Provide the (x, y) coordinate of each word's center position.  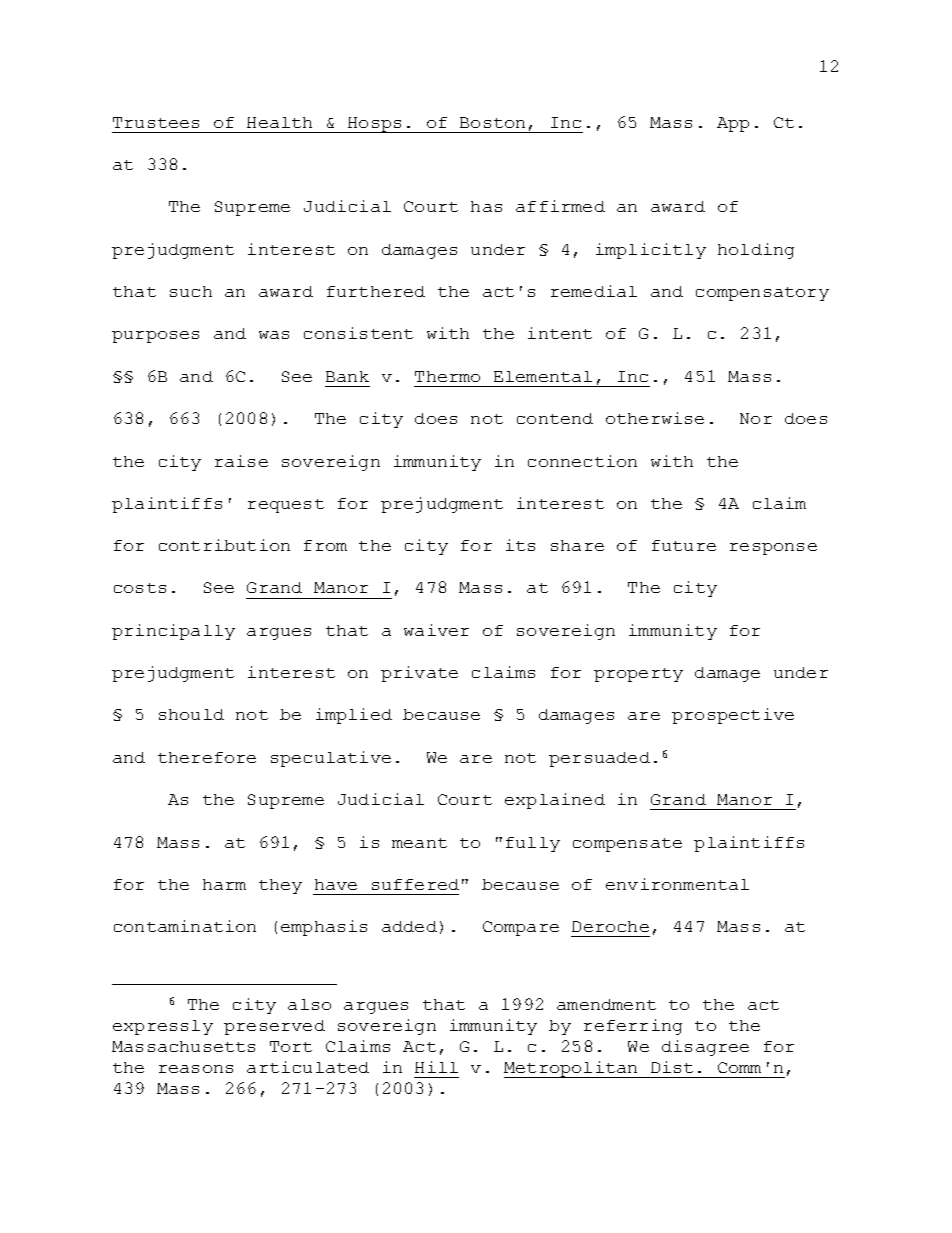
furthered (376, 291)
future (684, 545)
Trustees (156, 122)
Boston (492, 122)
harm (224, 884)
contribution (224, 545)
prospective (733, 716)
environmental (677, 884)
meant (419, 843)
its (520, 545)
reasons (196, 1069)
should (191, 714)
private (419, 674)
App (733, 124)
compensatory (762, 294)
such (191, 291)
